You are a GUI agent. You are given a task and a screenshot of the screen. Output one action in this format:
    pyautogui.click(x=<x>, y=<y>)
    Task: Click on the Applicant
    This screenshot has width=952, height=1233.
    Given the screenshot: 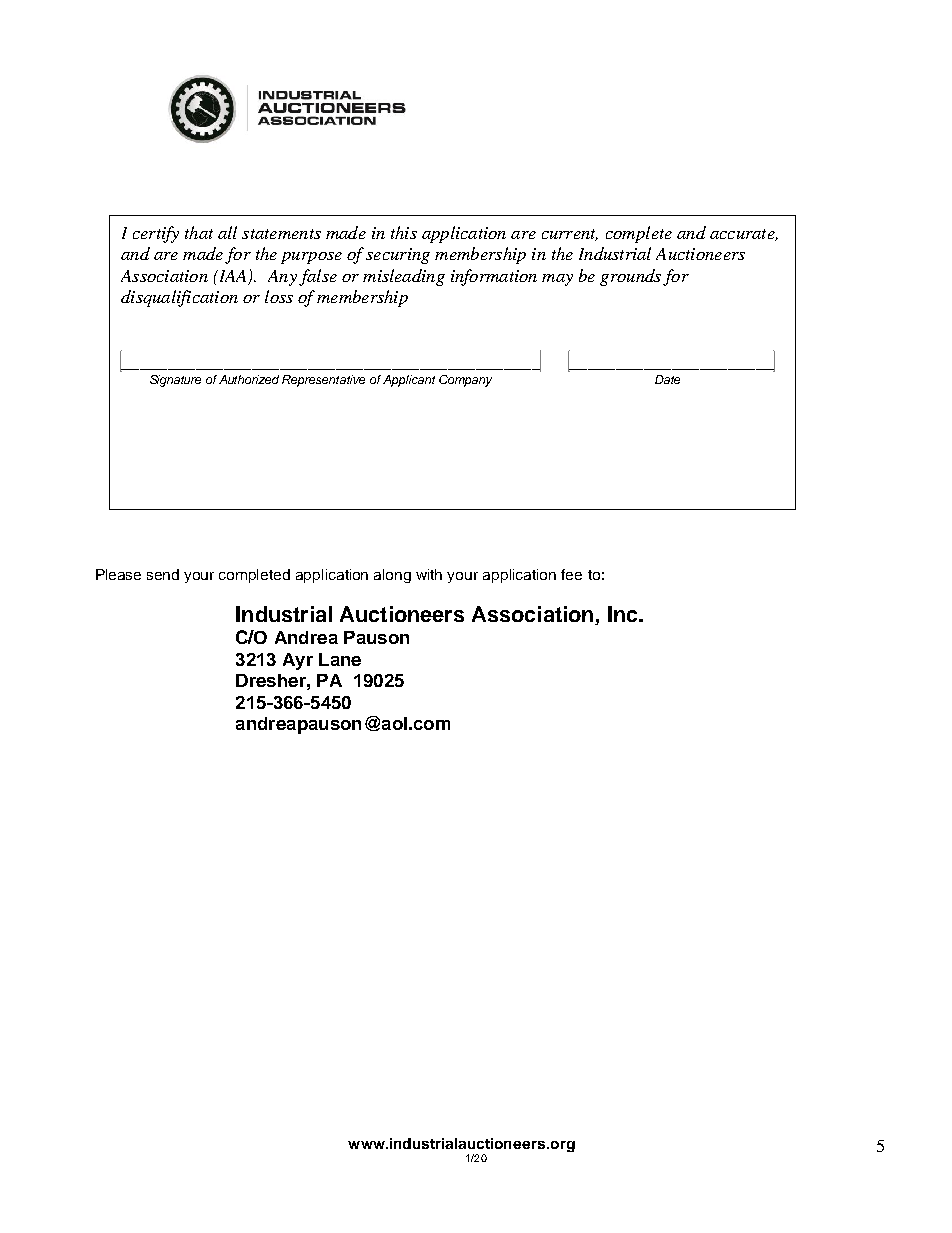 What is the action you would take?
    pyautogui.click(x=409, y=381)
